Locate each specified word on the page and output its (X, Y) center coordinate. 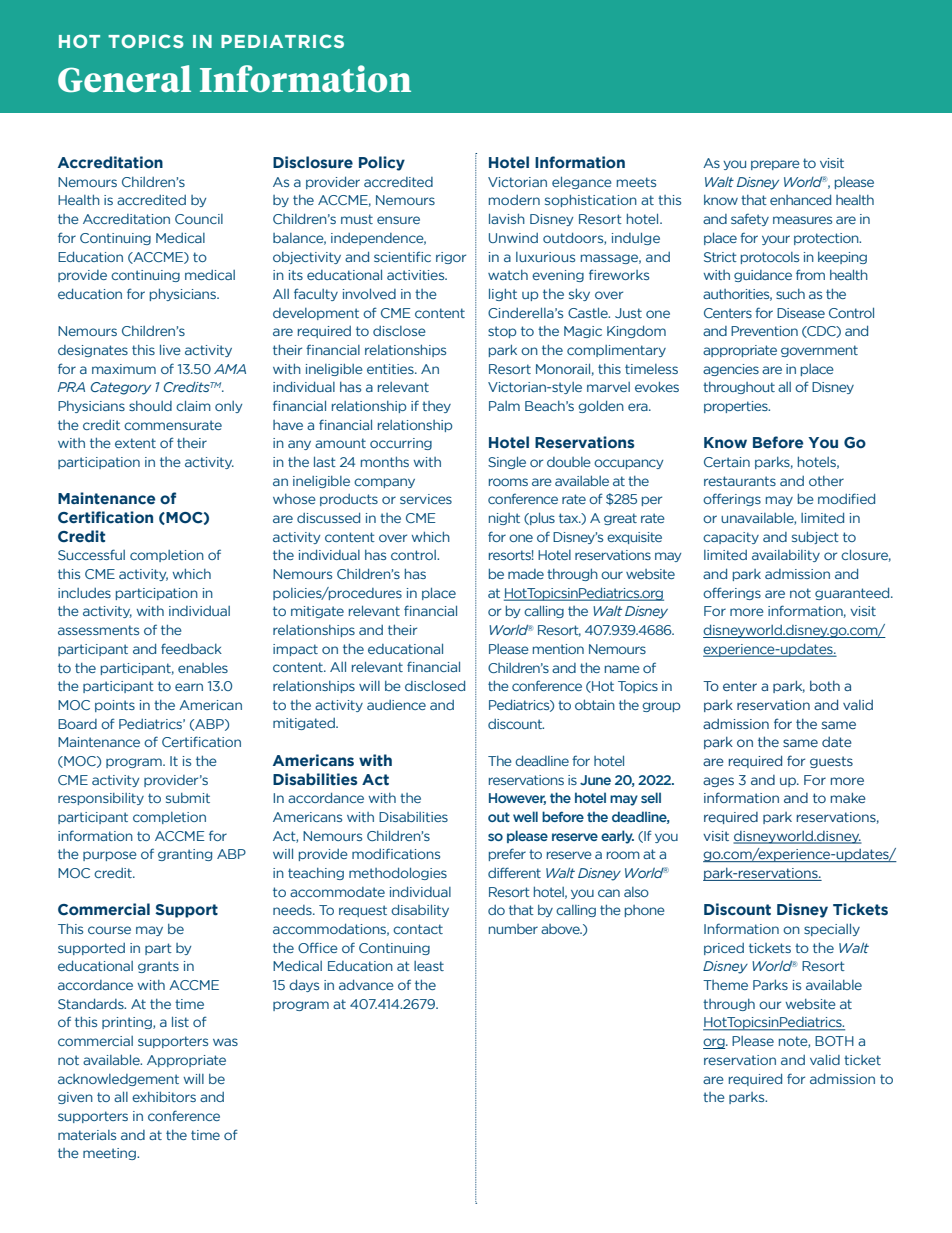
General (124, 79)
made (526, 574)
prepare (775, 165)
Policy (382, 163)
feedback (191, 648)
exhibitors (164, 1096)
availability (786, 556)
